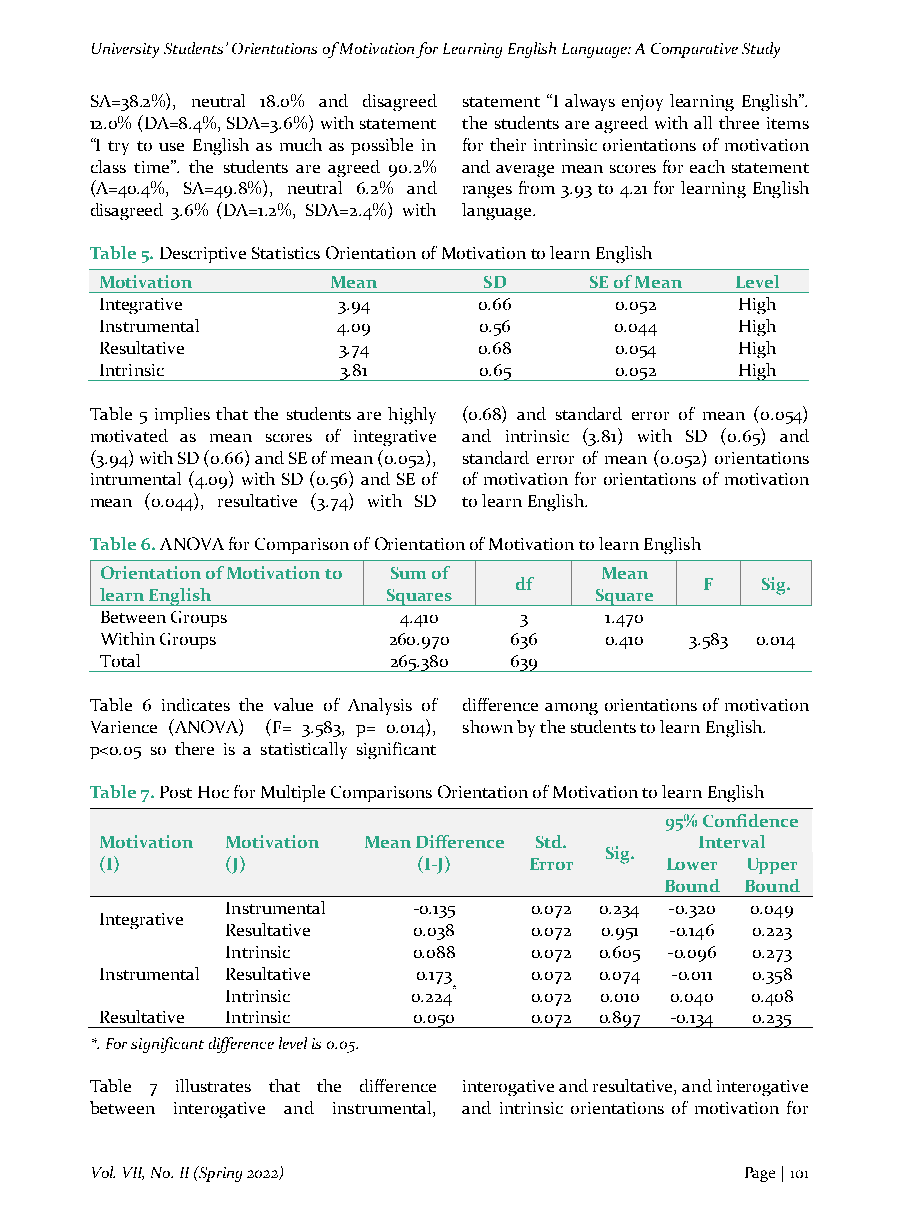 The width and height of the page is (899, 1220). What do you see at coordinates (750, 820) in the page?
I see `Confidence` at bounding box center [750, 820].
